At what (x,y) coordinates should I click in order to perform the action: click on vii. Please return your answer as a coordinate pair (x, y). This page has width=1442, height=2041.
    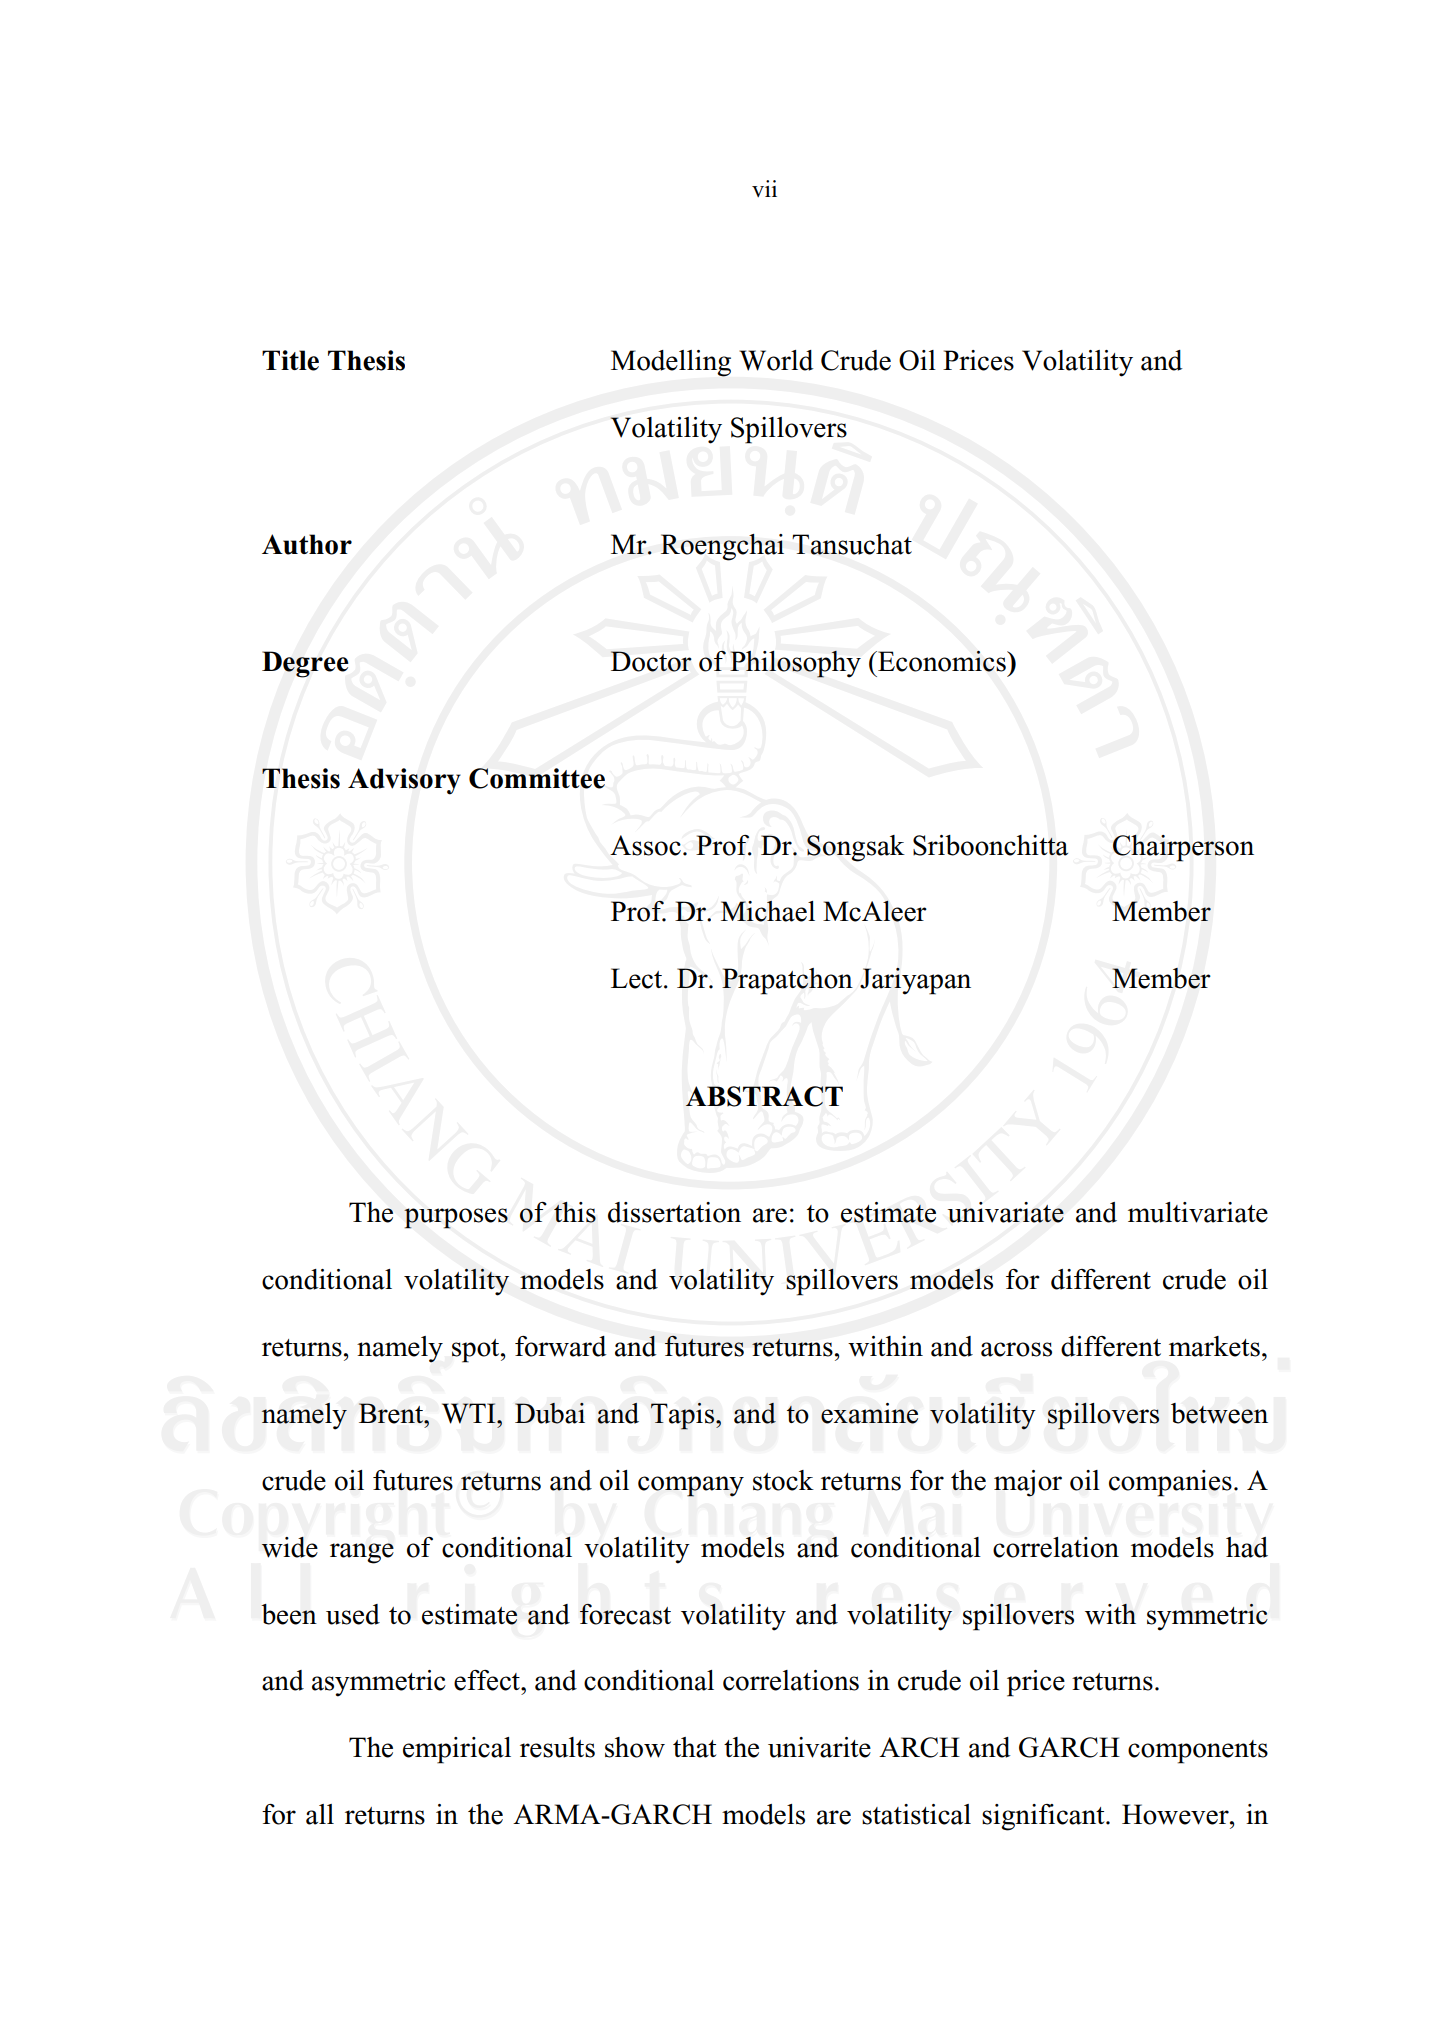
    Looking at the image, I should click on (764, 188).
